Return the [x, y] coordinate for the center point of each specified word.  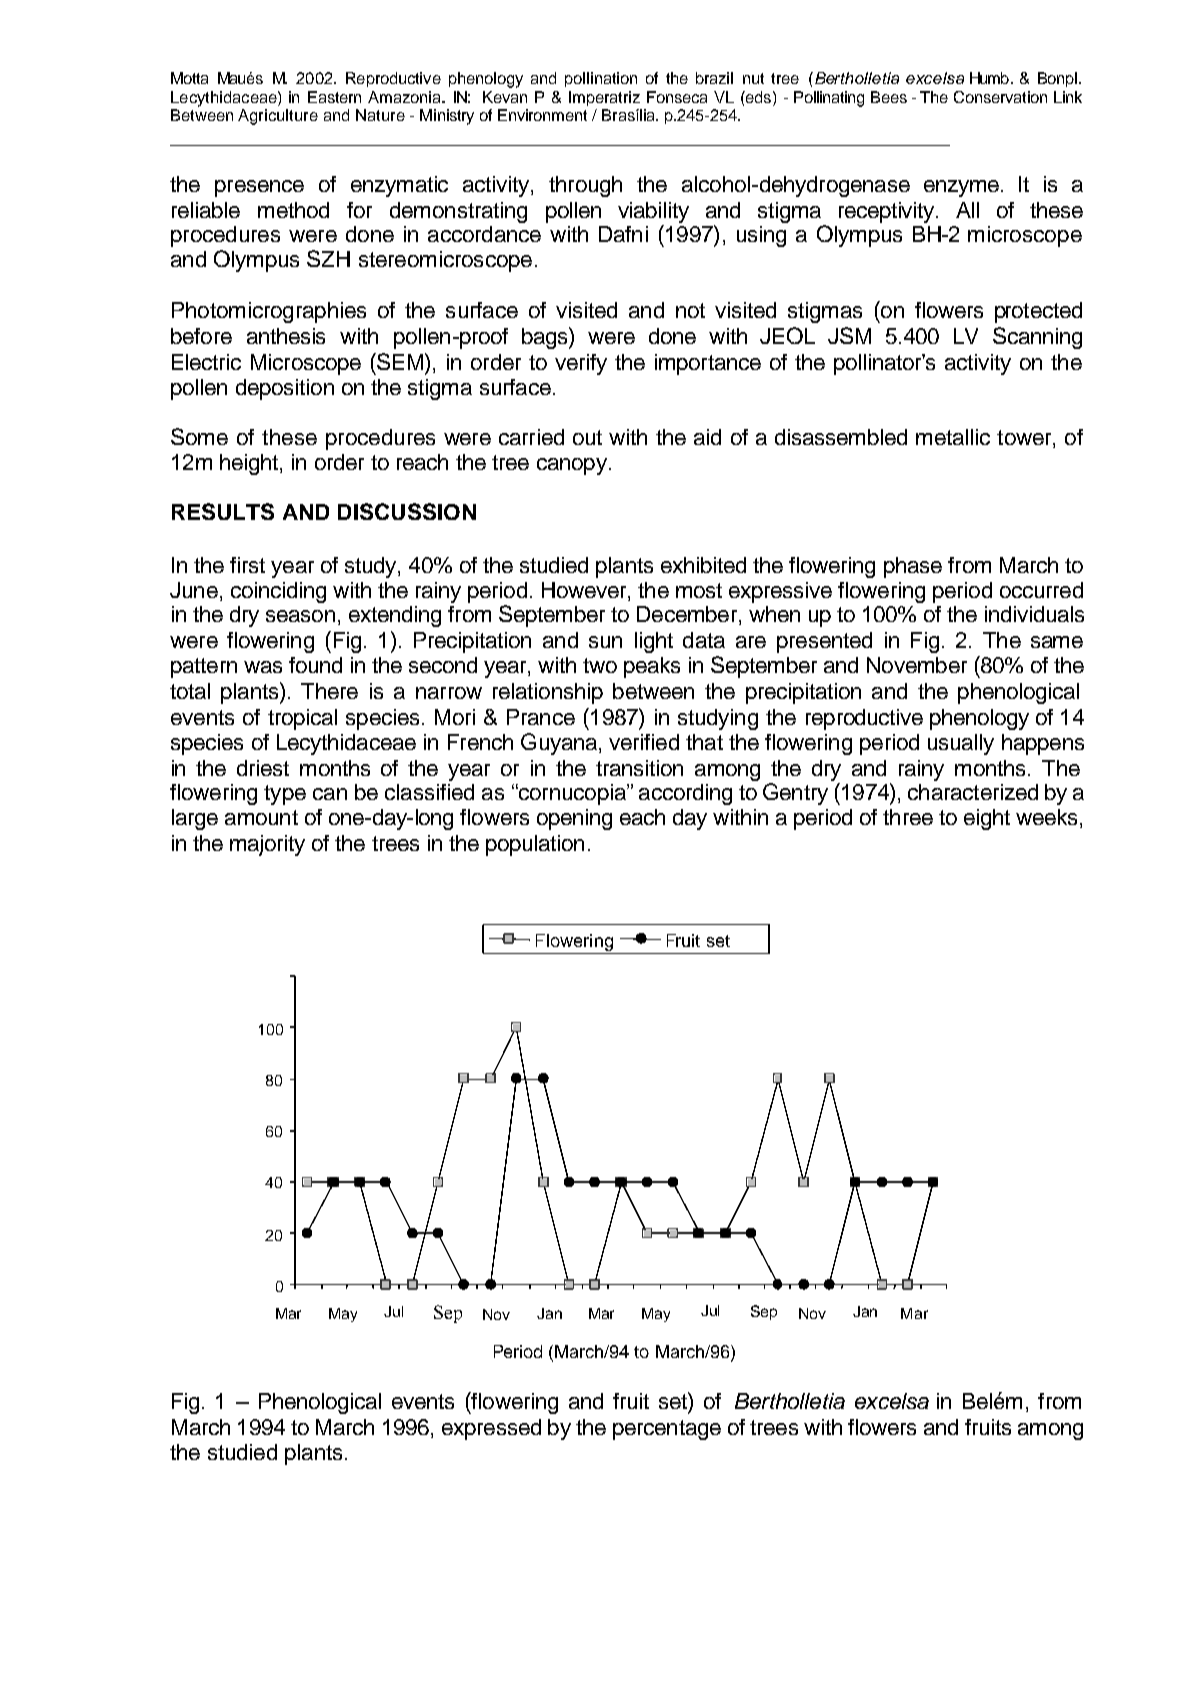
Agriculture [278, 117]
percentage [667, 1430]
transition [639, 768]
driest [263, 768]
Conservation [1000, 97]
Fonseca [677, 97]
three [908, 817]
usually [961, 744]
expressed [491, 1429]
